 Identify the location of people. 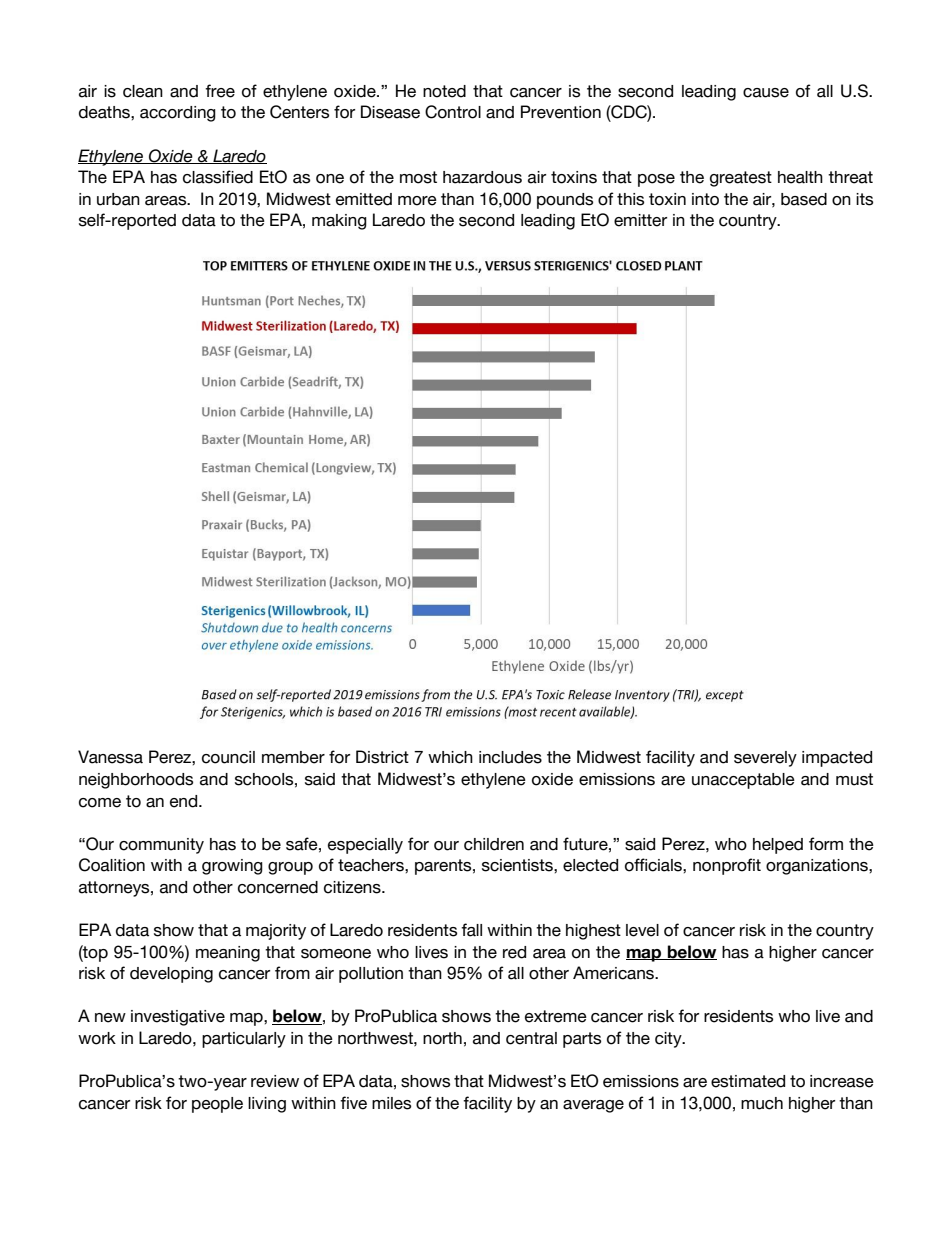
(217, 1105).
